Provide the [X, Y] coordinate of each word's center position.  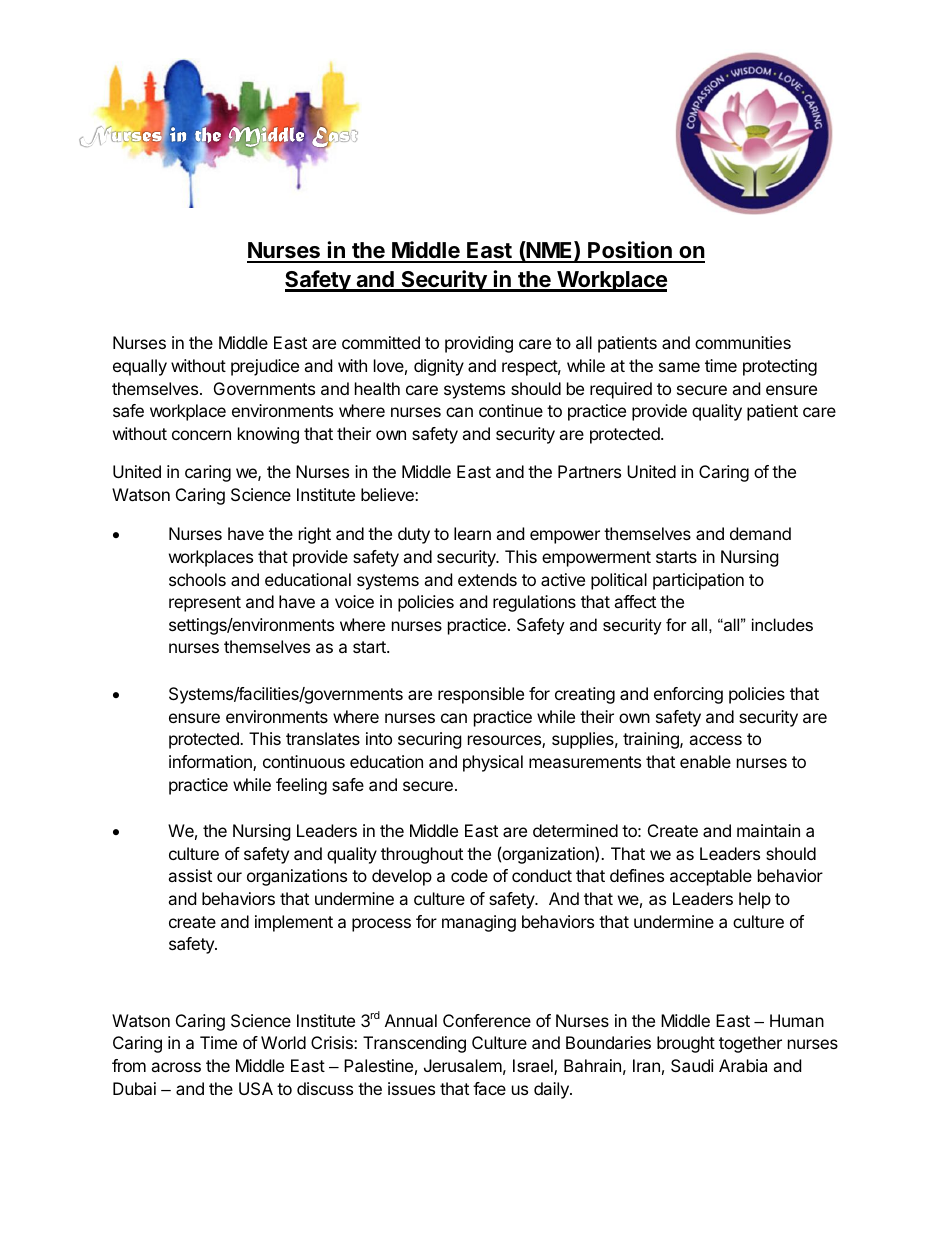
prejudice [265, 367]
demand [760, 533]
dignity [439, 367]
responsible [481, 695]
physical [493, 763]
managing [479, 923]
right [315, 535]
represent [205, 604]
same [679, 367]
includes [782, 624]
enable [705, 761]
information [211, 763]
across [176, 1067]
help [755, 900]
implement [294, 923]
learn [472, 533]
